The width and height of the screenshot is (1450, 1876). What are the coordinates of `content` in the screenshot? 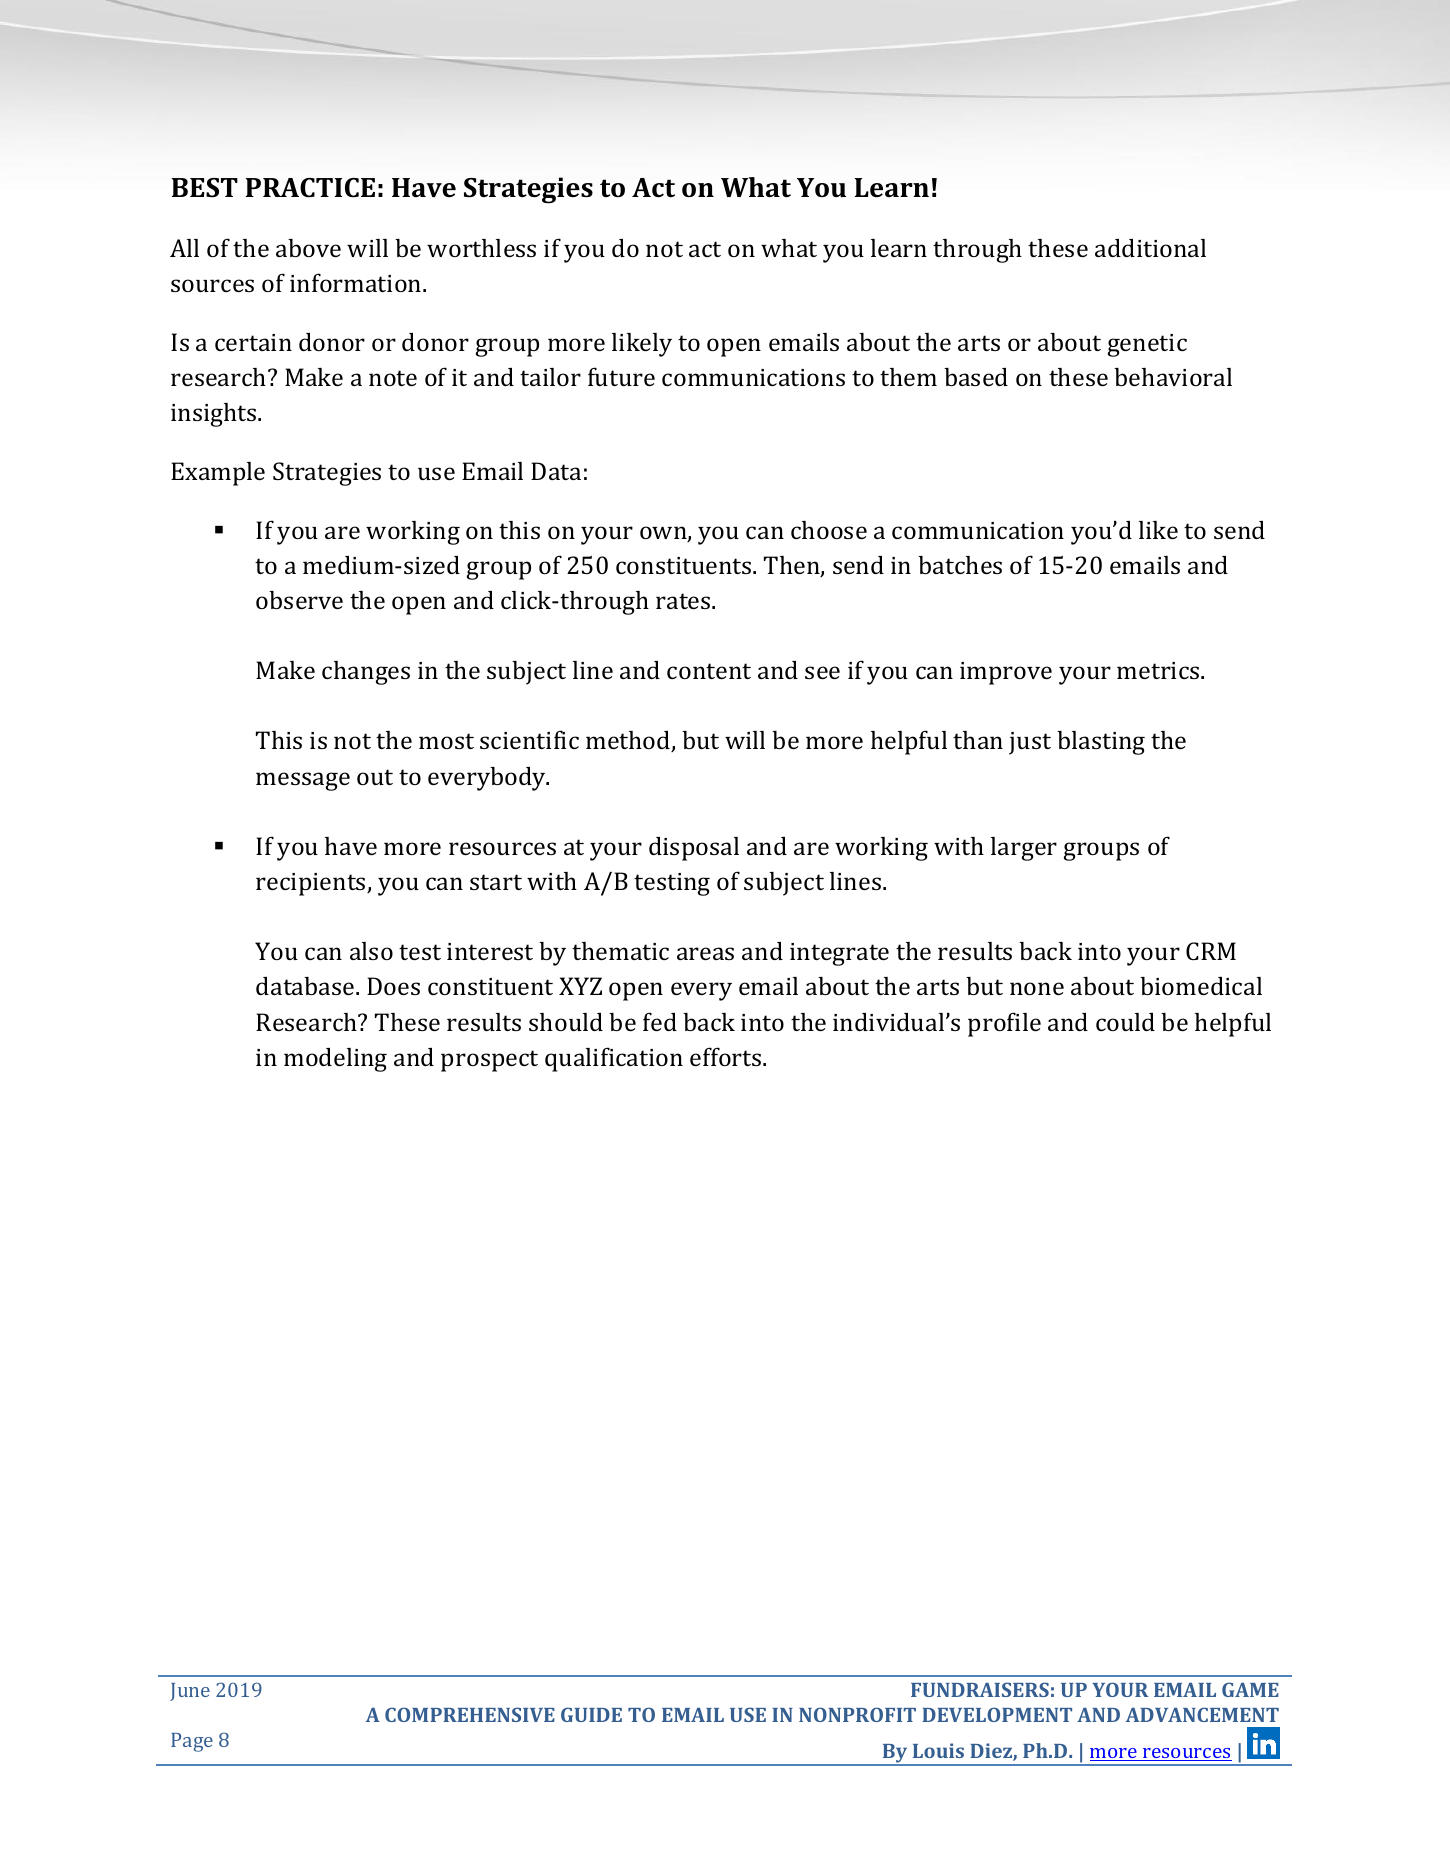 It's located at (709, 671).
